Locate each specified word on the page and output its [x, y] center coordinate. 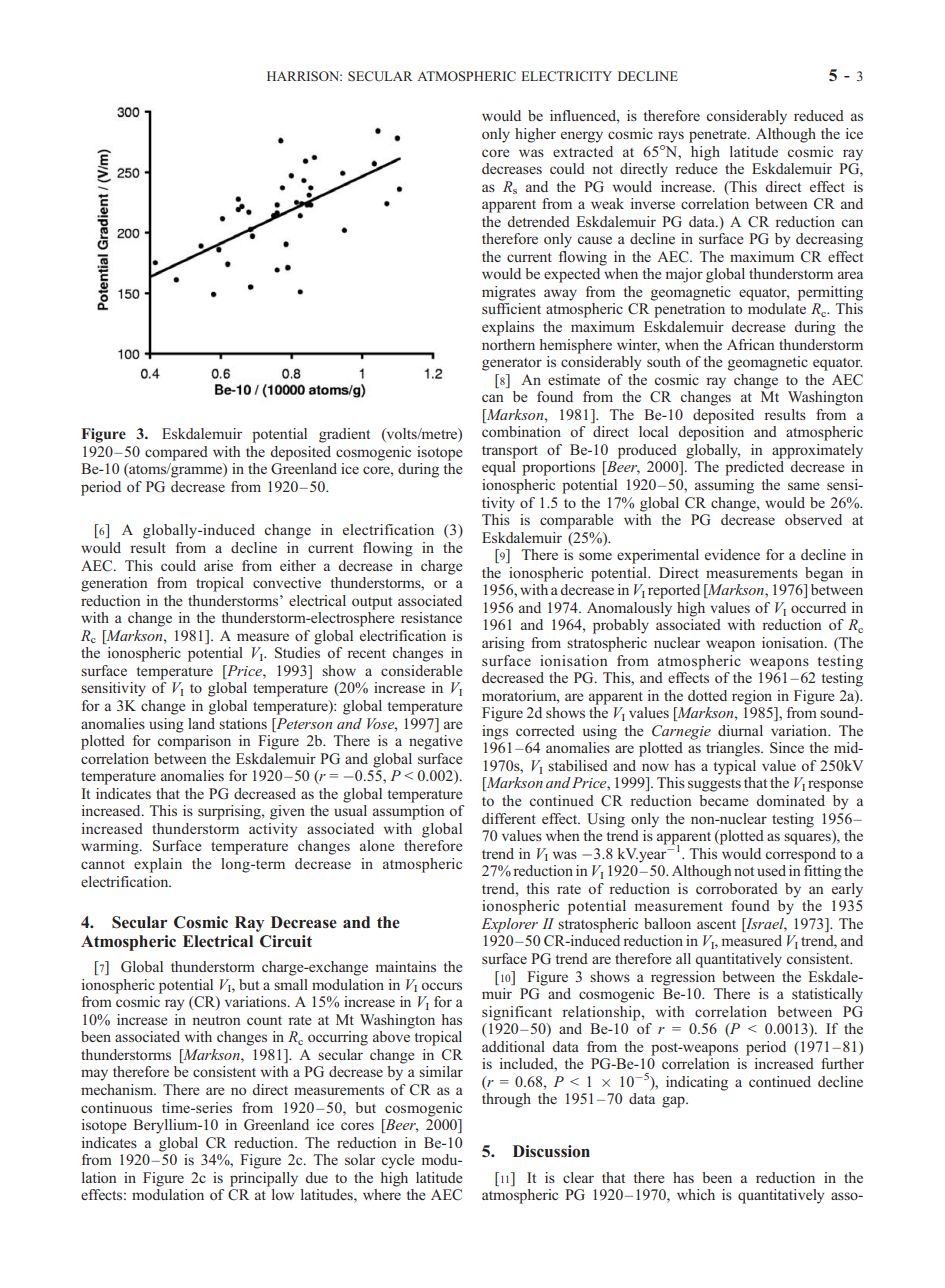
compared [176, 453]
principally [264, 1179]
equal [499, 468]
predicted [754, 468]
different [509, 818]
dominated [790, 800]
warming [111, 847]
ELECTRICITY [566, 76]
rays [671, 137]
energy [582, 137]
